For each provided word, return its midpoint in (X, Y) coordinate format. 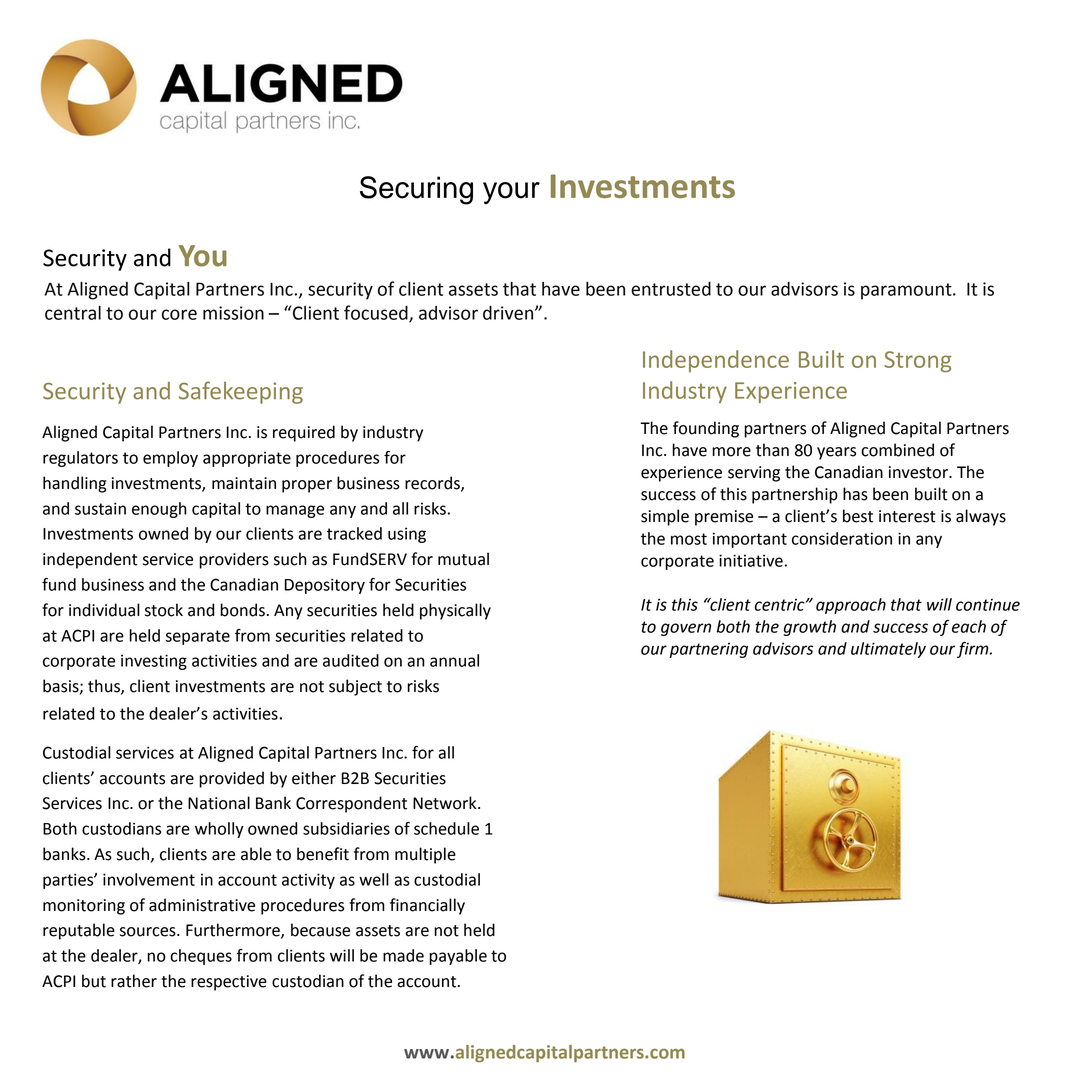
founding (706, 429)
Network (446, 803)
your (511, 193)
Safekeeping (241, 392)
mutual (463, 559)
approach (851, 606)
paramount (907, 291)
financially (427, 906)
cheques (201, 957)
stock (164, 610)
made (403, 955)
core (179, 314)
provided (231, 779)
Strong (918, 362)
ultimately (888, 650)
